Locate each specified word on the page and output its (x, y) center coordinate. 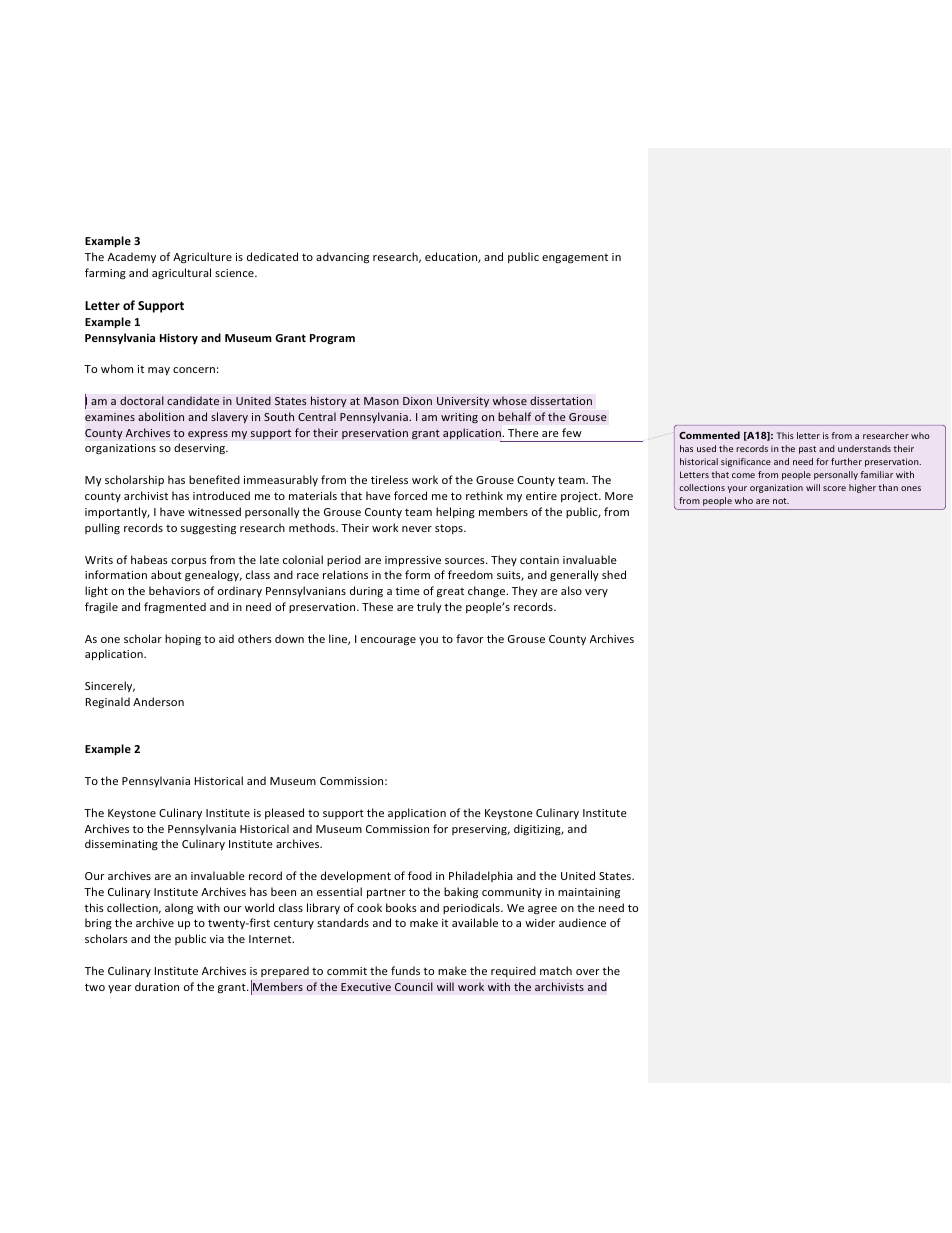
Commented (709, 435)
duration (157, 986)
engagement (575, 259)
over (588, 972)
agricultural (181, 273)
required (513, 971)
